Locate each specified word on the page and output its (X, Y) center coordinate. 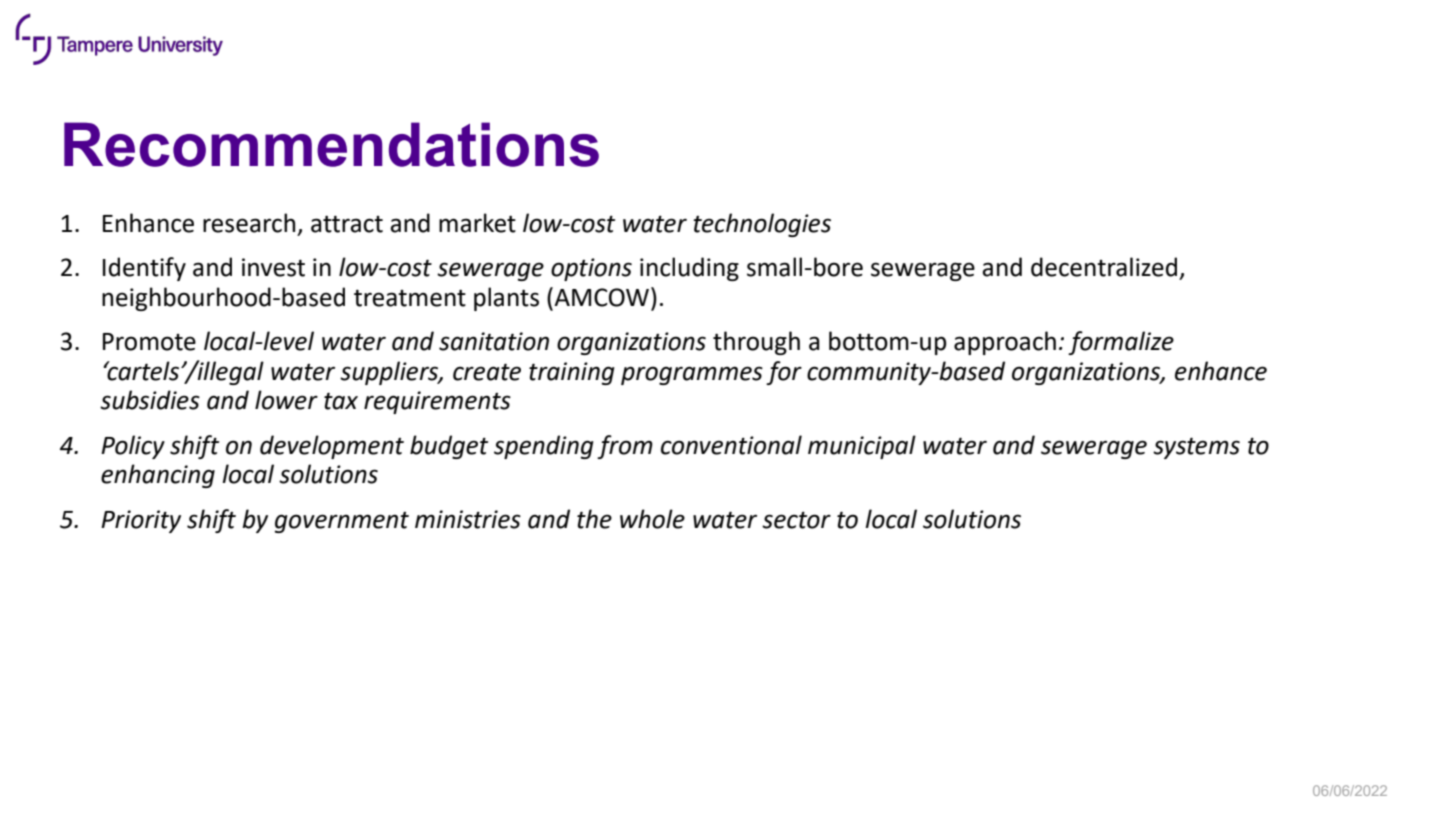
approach (1005, 343)
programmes (692, 375)
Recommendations (331, 144)
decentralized (1104, 267)
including (689, 269)
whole (652, 519)
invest (273, 267)
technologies (762, 225)
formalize (1121, 343)
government (342, 522)
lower (286, 400)
